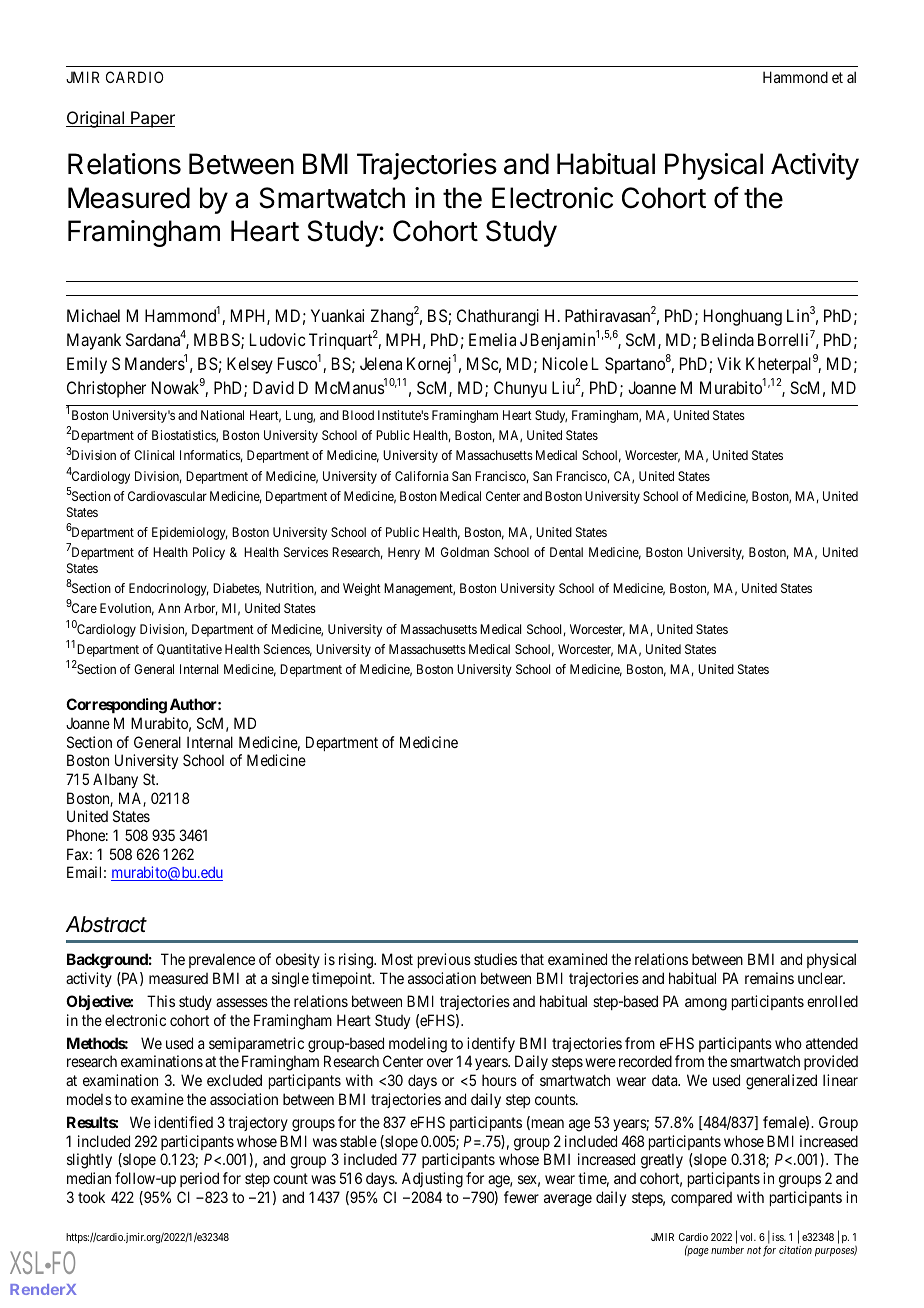 This document has height=1308, width=924. I want to click on remains, so click(769, 978).
